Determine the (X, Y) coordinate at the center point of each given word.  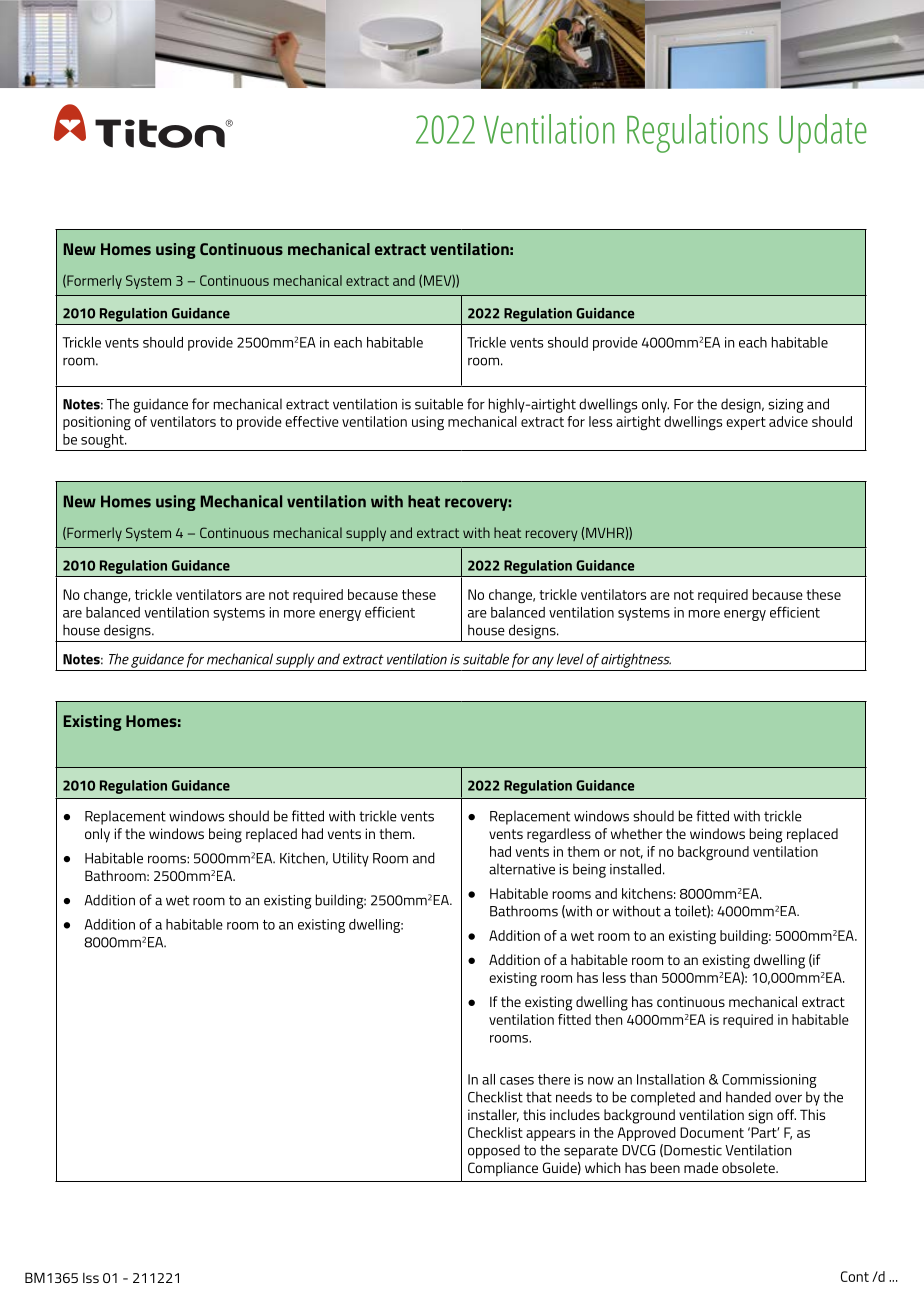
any (543, 662)
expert (746, 423)
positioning (97, 423)
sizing (786, 406)
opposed (494, 1151)
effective (312, 421)
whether (637, 833)
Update (823, 133)
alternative (522, 869)
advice (788, 421)
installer (493, 1115)
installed (635, 869)
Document (712, 1132)
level (570, 659)
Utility (351, 859)
